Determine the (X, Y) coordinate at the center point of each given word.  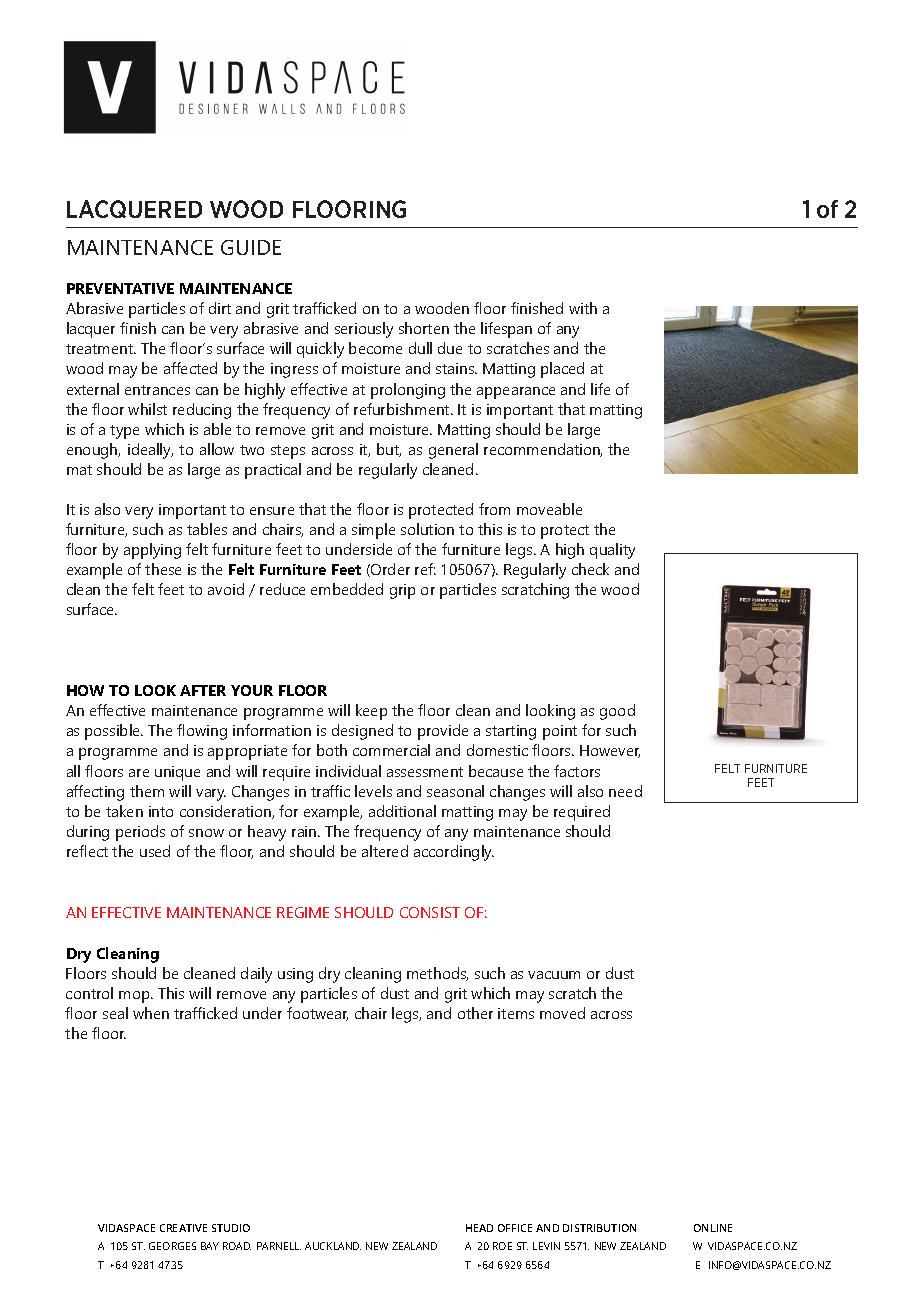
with (583, 308)
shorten (424, 328)
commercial (391, 750)
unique (177, 773)
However (610, 751)
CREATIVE (183, 1228)
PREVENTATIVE (120, 288)
